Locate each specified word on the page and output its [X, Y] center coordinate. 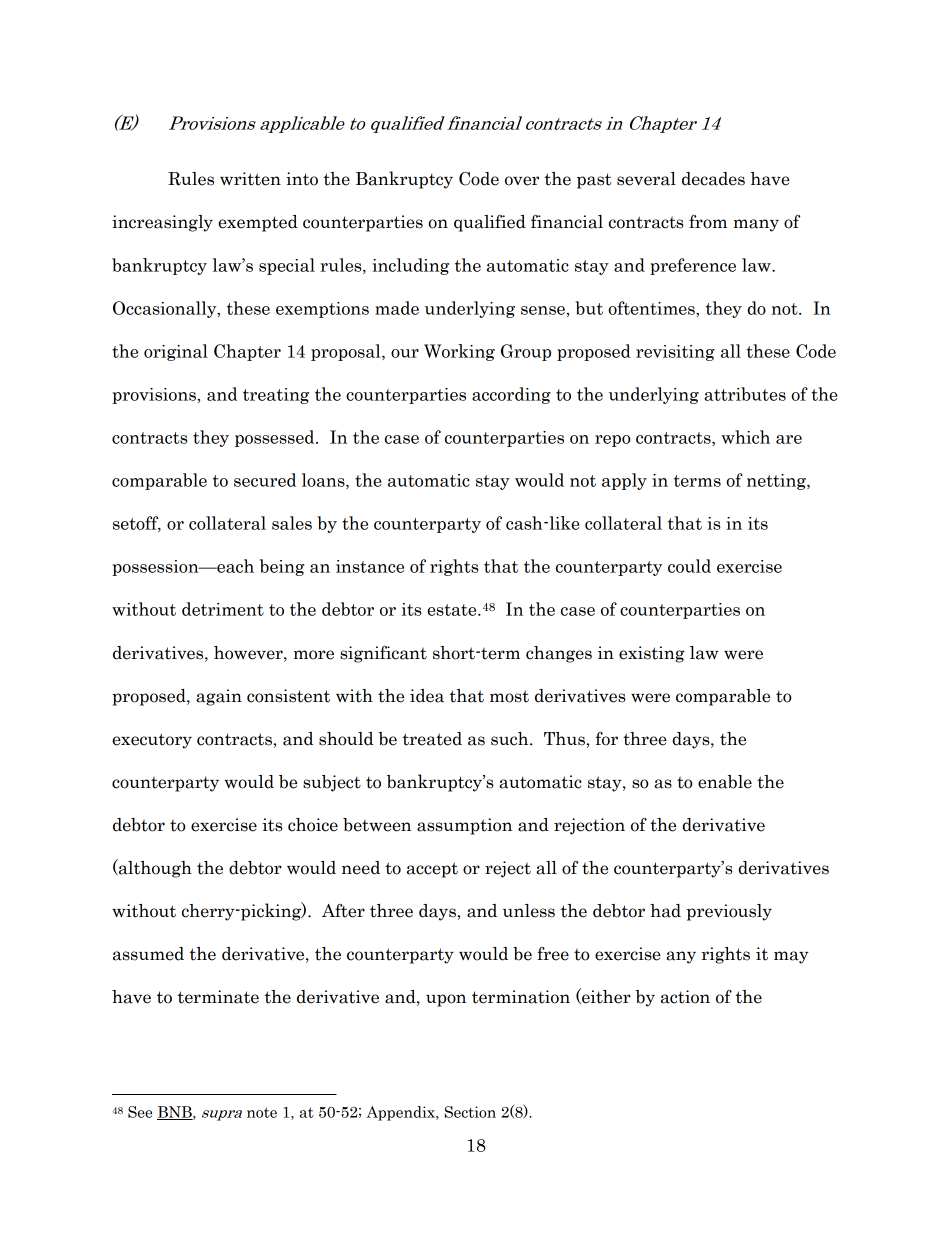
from [708, 222]
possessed [276, 438]
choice [313, 825]
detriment [223, 609]
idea [427, 696]
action [685, 997]
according [511, 395]
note [262, 1112]
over [522, 181]
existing [652, 654]
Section [470, 1112]
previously [729, 912]
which [745, 437]
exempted [258, 223]
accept [432, 870]
